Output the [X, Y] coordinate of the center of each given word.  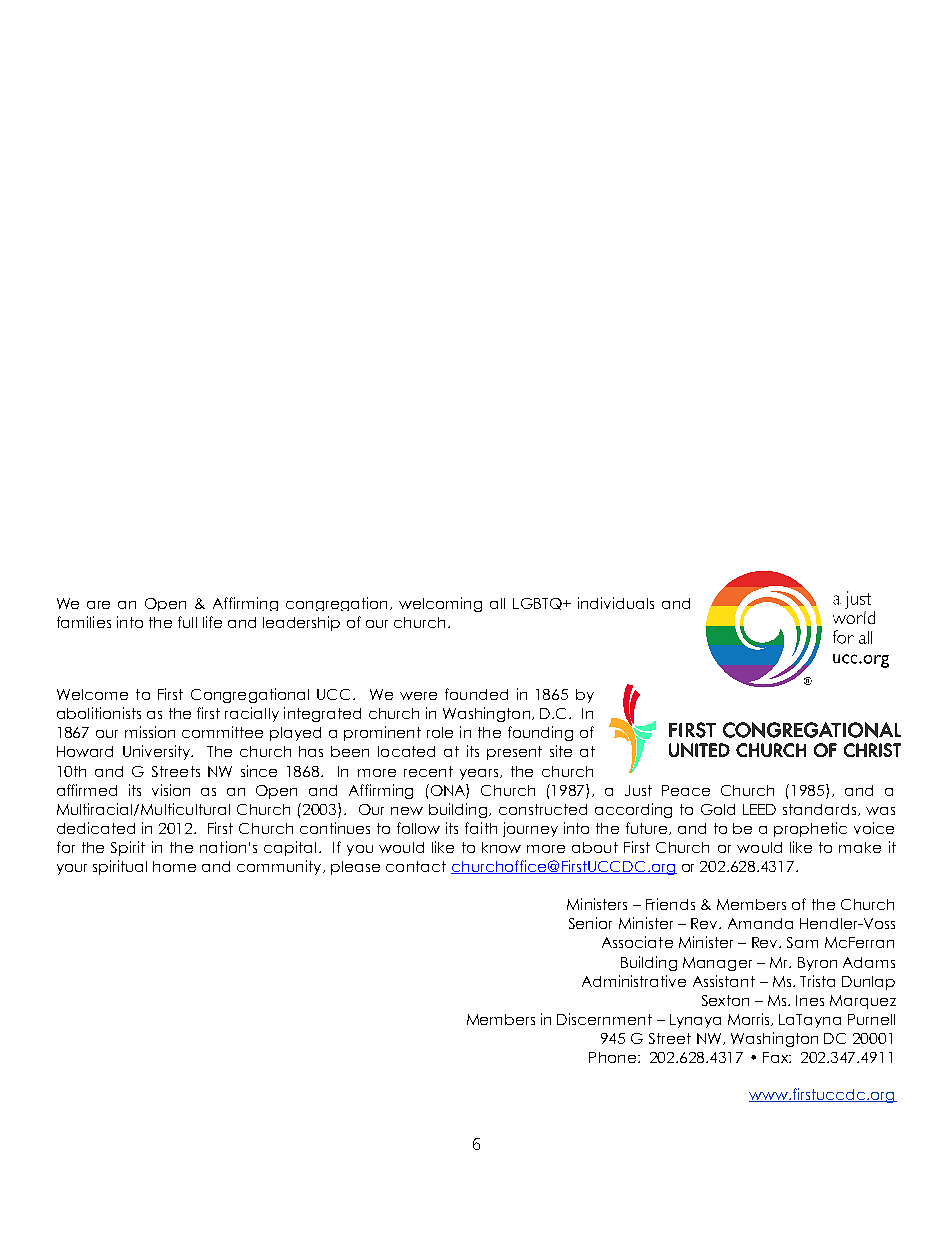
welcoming [440, 604]
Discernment [604, 1019]
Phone [612, 1057]
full [187, 622]
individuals [616, 603]
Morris [750, 1019]
